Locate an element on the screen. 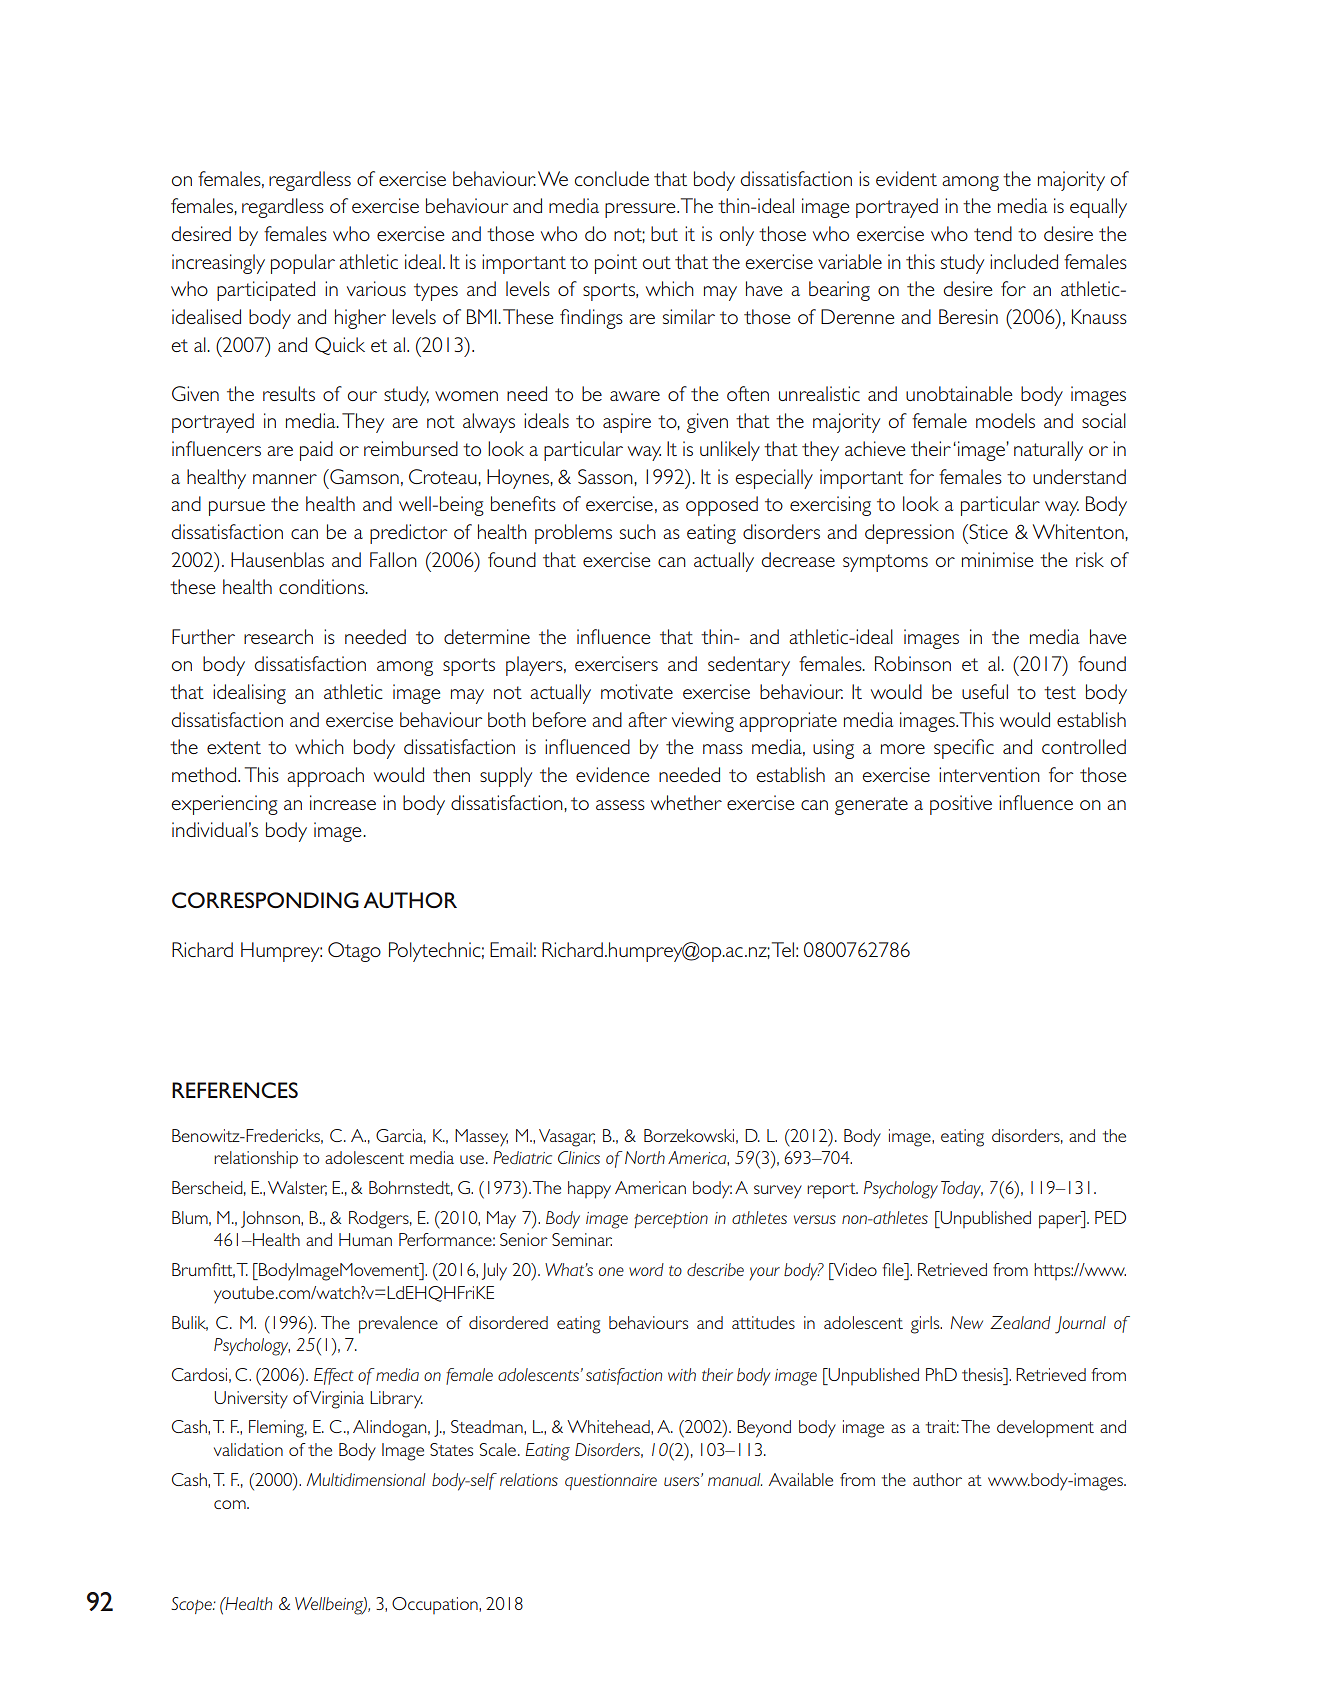  development is located at coordinates (1045, 1429).
